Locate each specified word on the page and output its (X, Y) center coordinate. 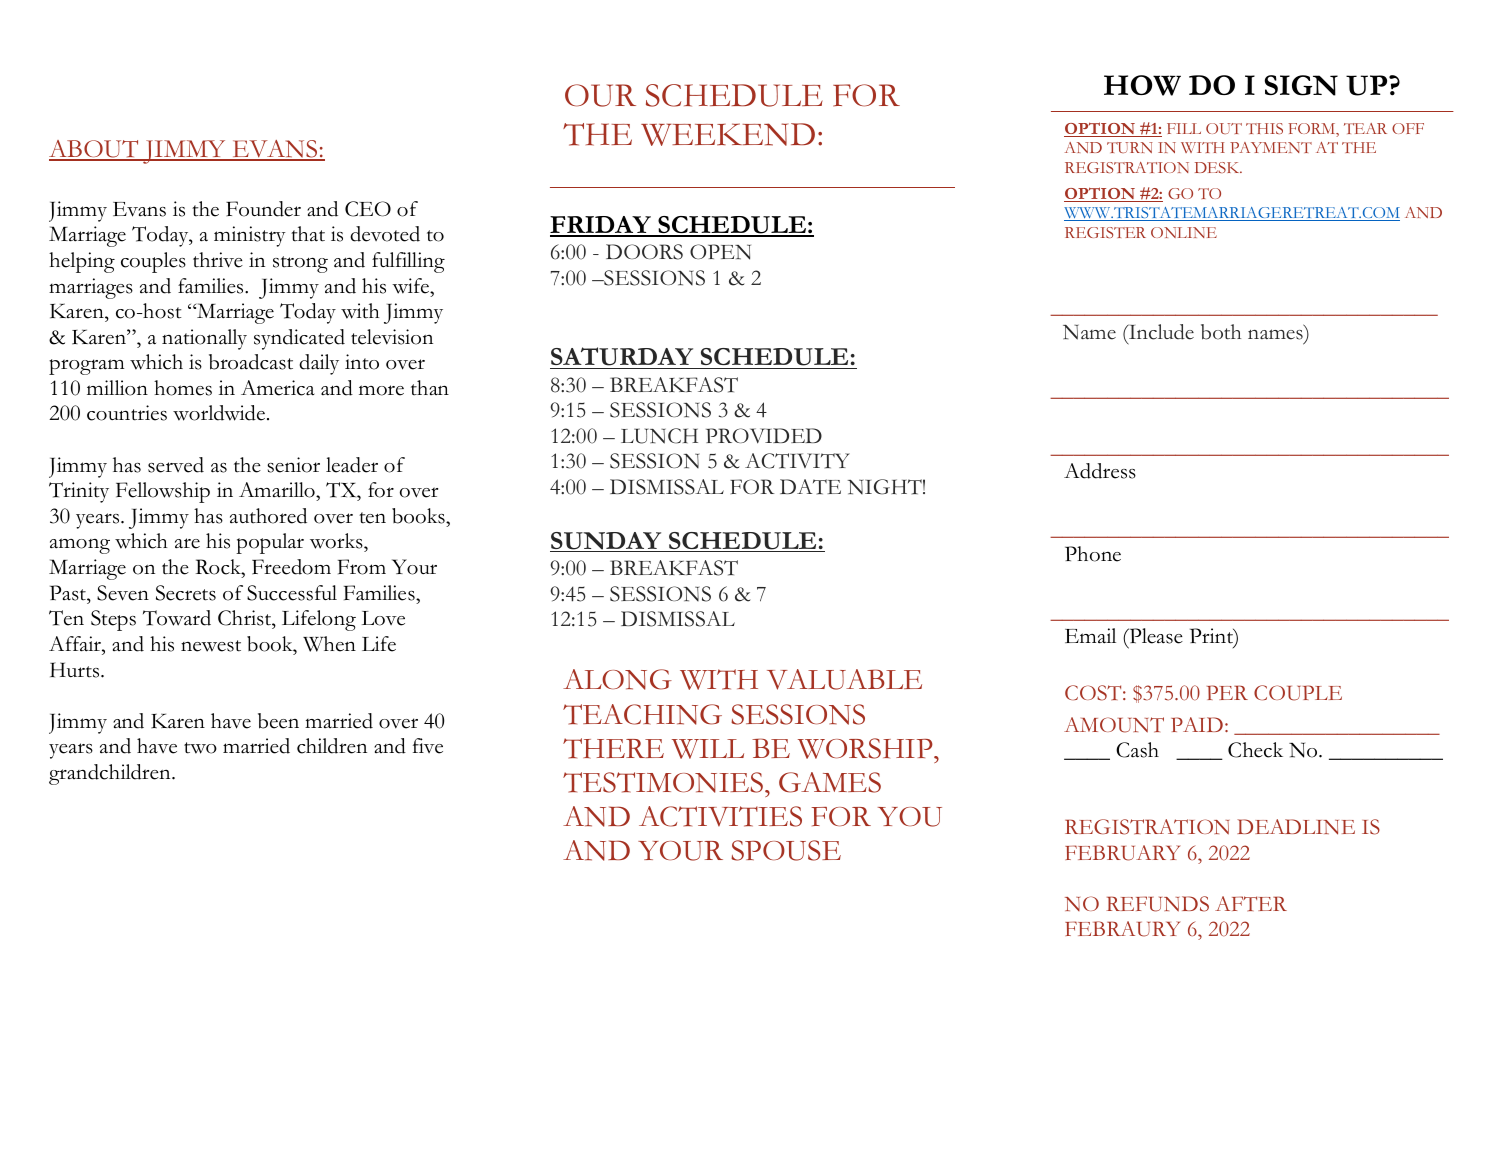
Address (1100, 471)
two (200, 748)
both (1221, 332)
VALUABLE (844, 679)
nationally (204, 339)
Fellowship (163, 492)
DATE (810, 487)
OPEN (720, 252)
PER (1227, 692)
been (278, 721)
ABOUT (95, 150)
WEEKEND (728, 134)
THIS (1264, 128)
